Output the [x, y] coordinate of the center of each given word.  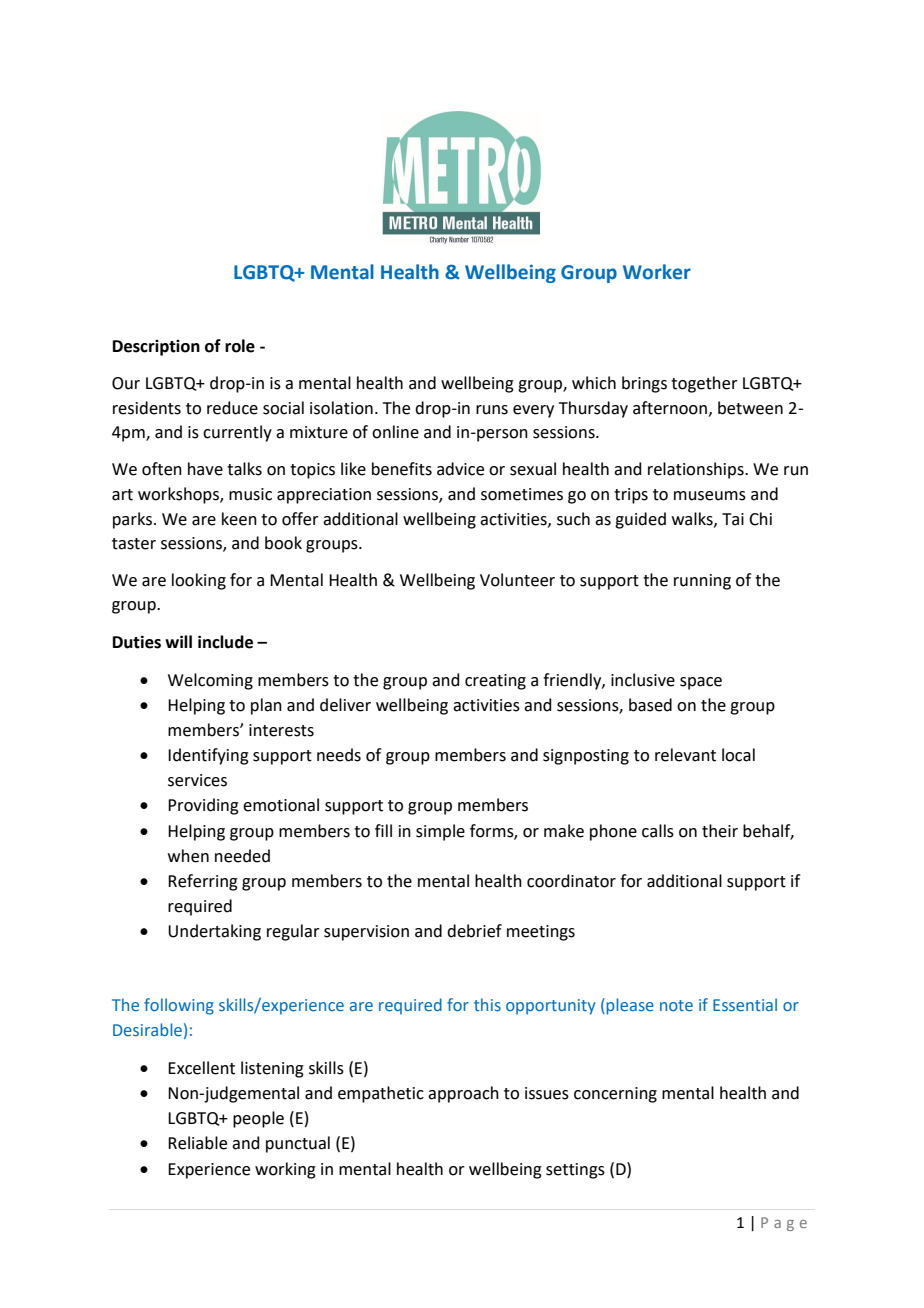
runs [492, 410]
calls [658, 831]
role [240, 346]
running [702, 582]
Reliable [197, 1143]
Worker [657, 272]
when [188, 856]
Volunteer [517, 580]
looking [199, 581]
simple [440, 832]
